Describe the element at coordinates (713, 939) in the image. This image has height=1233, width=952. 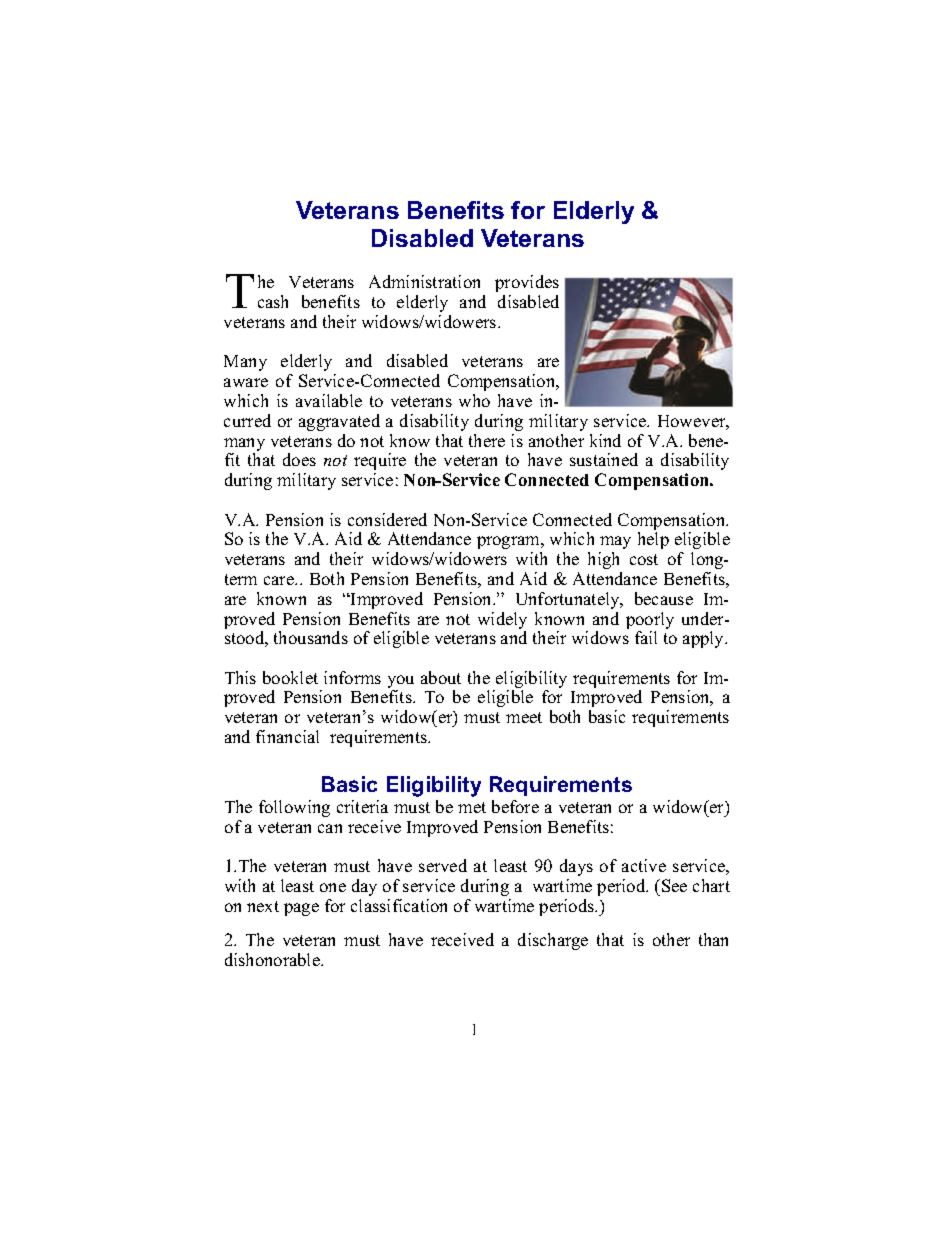
I see `than` at that location.
